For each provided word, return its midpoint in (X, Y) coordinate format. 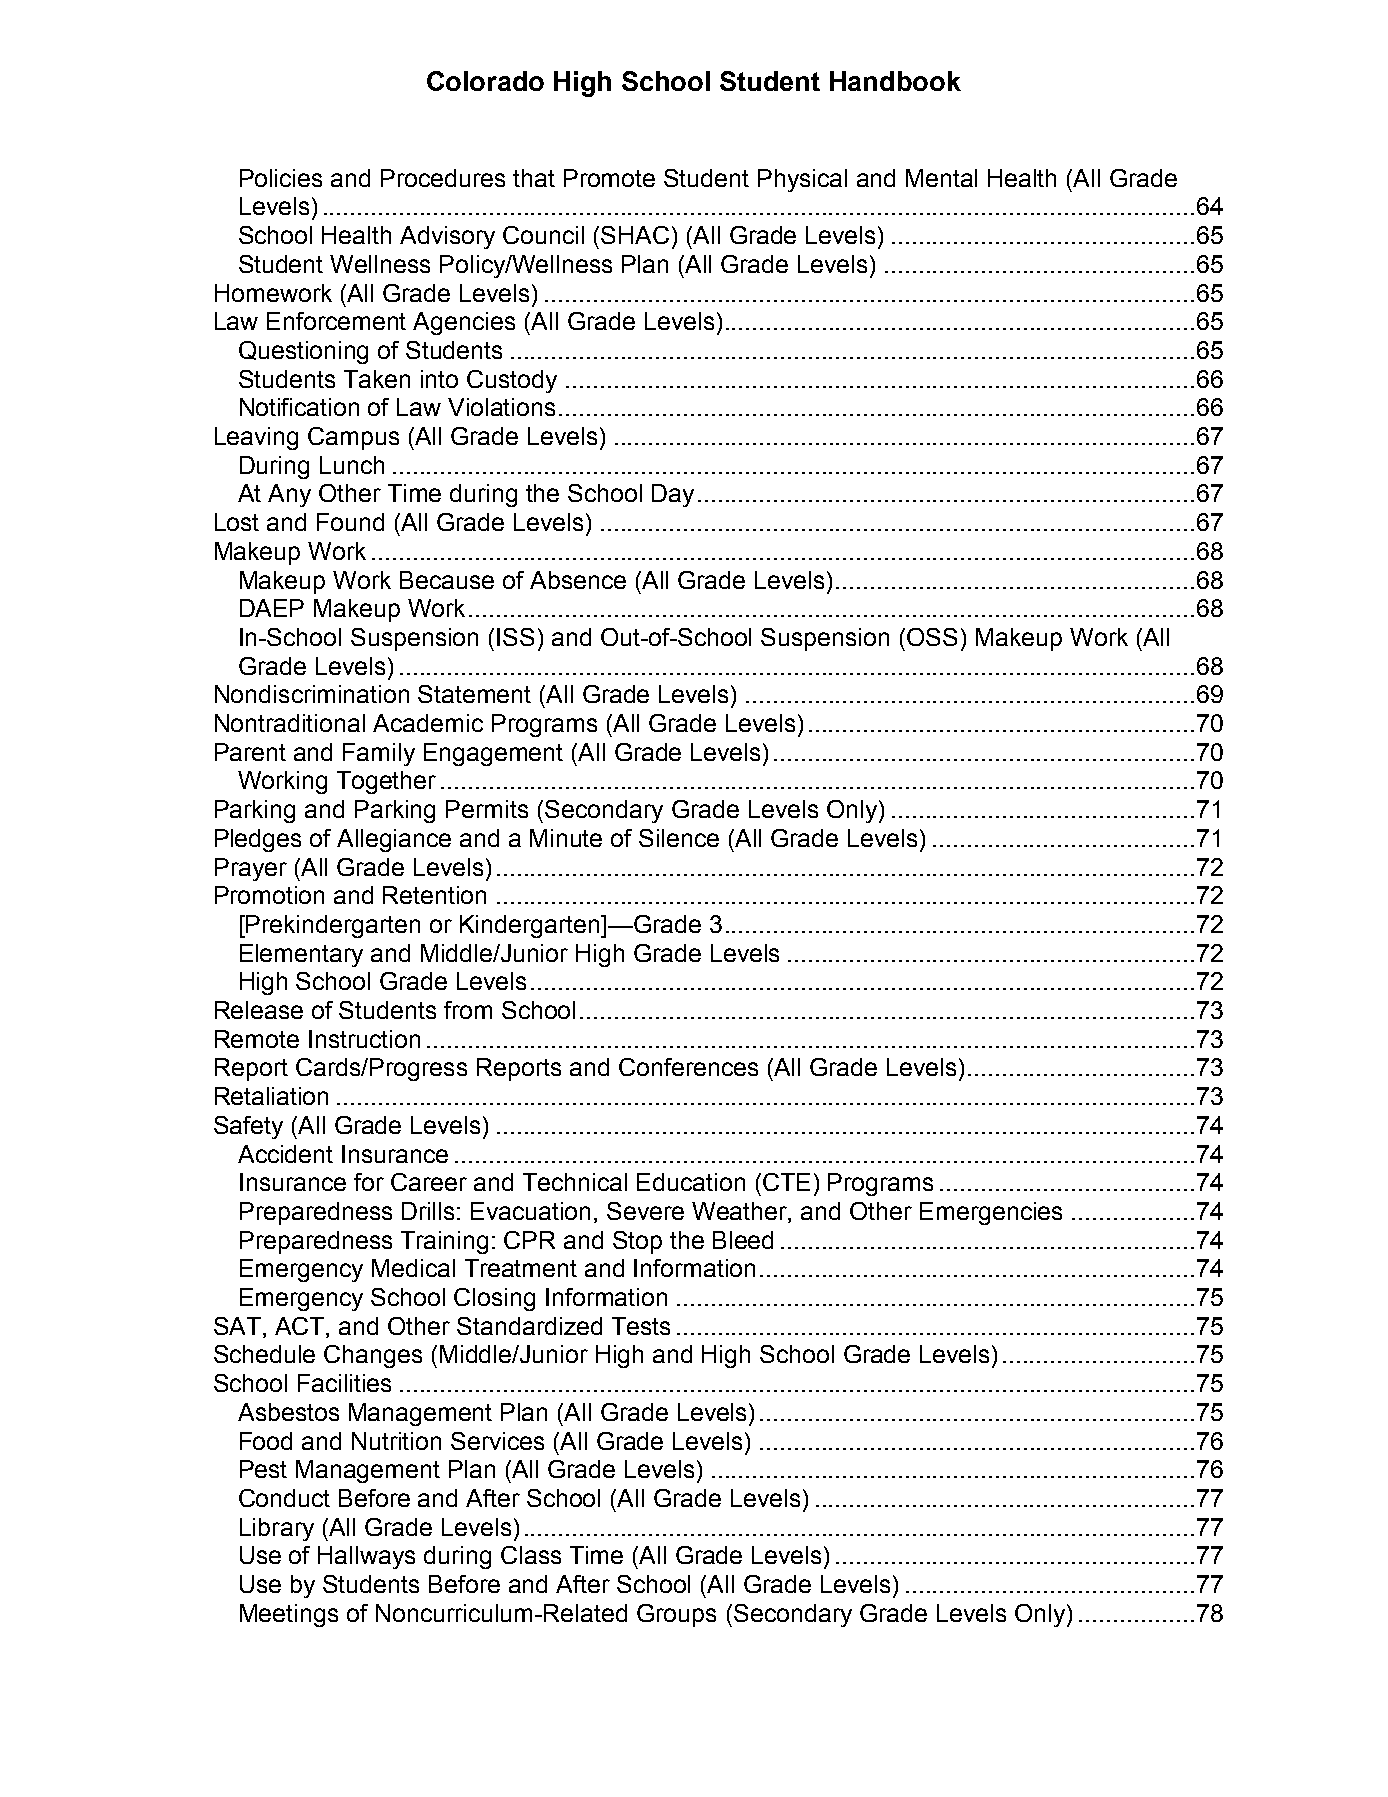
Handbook (895, 81)
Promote (609, 178)
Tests (641, 1326)
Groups (676, 1615)
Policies (281, 178)
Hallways (366, 1557)
